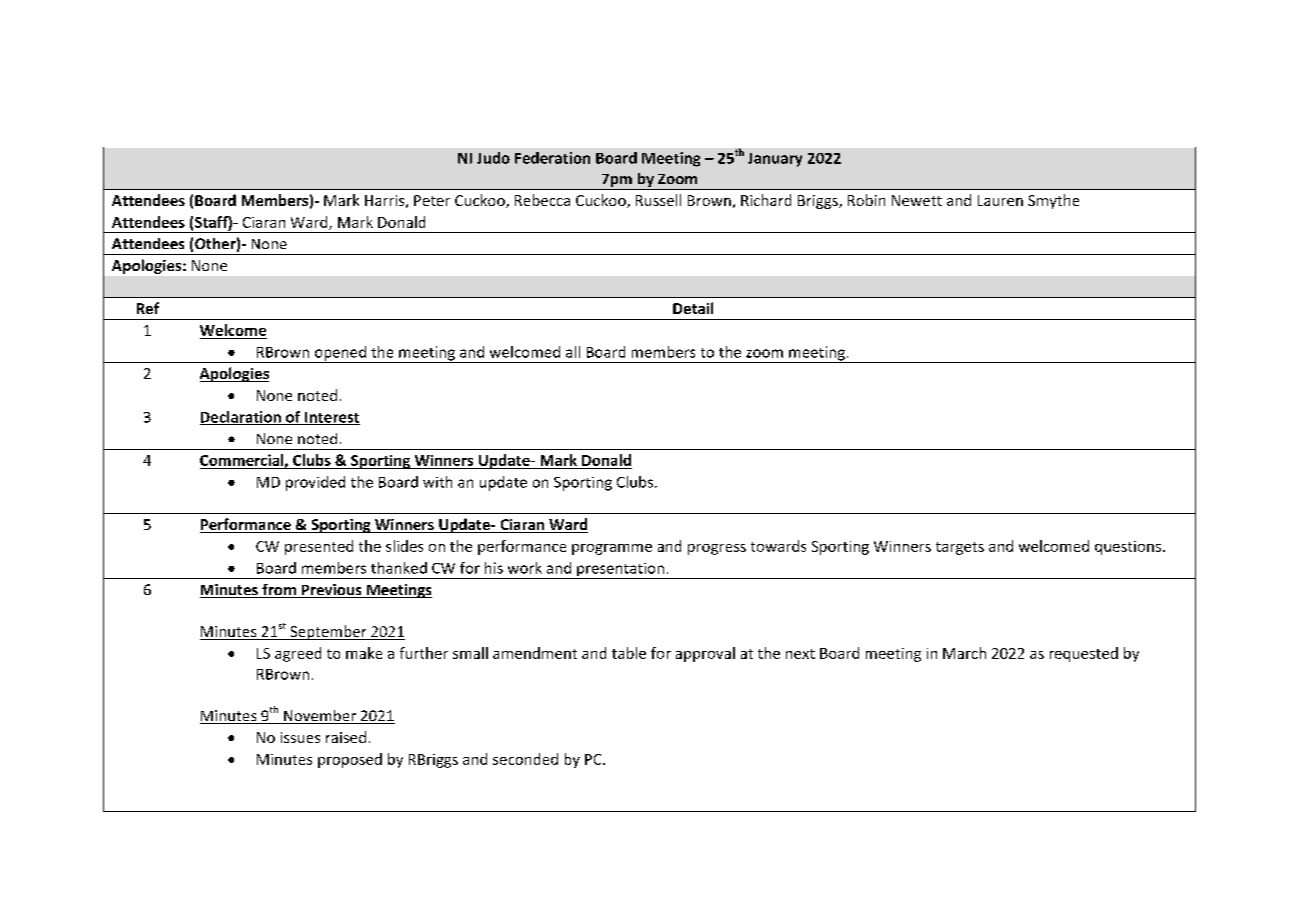 The image size is (1308, 924). I want to click on programme, so click(612, 549).
